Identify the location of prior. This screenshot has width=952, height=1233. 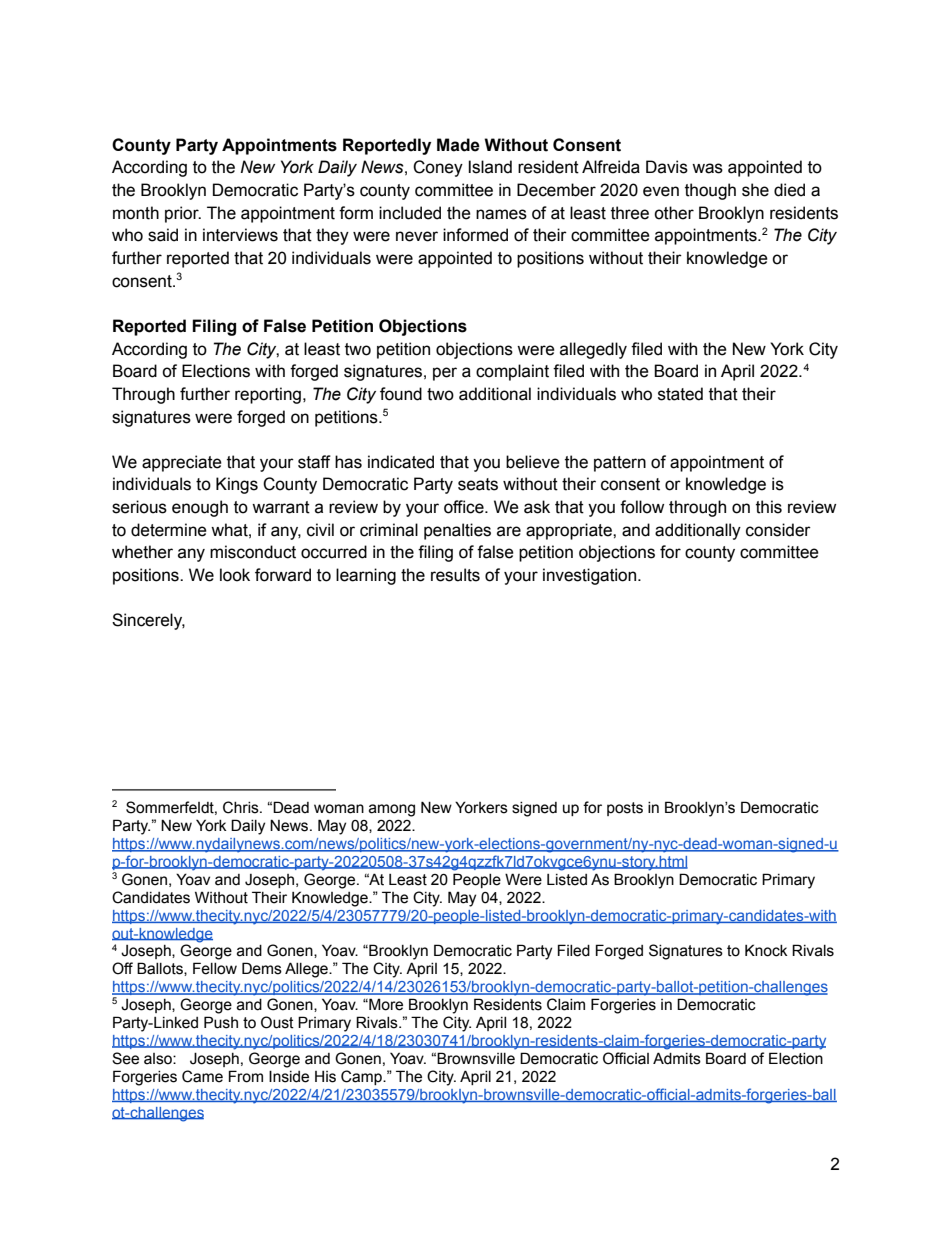
(183, 214).
